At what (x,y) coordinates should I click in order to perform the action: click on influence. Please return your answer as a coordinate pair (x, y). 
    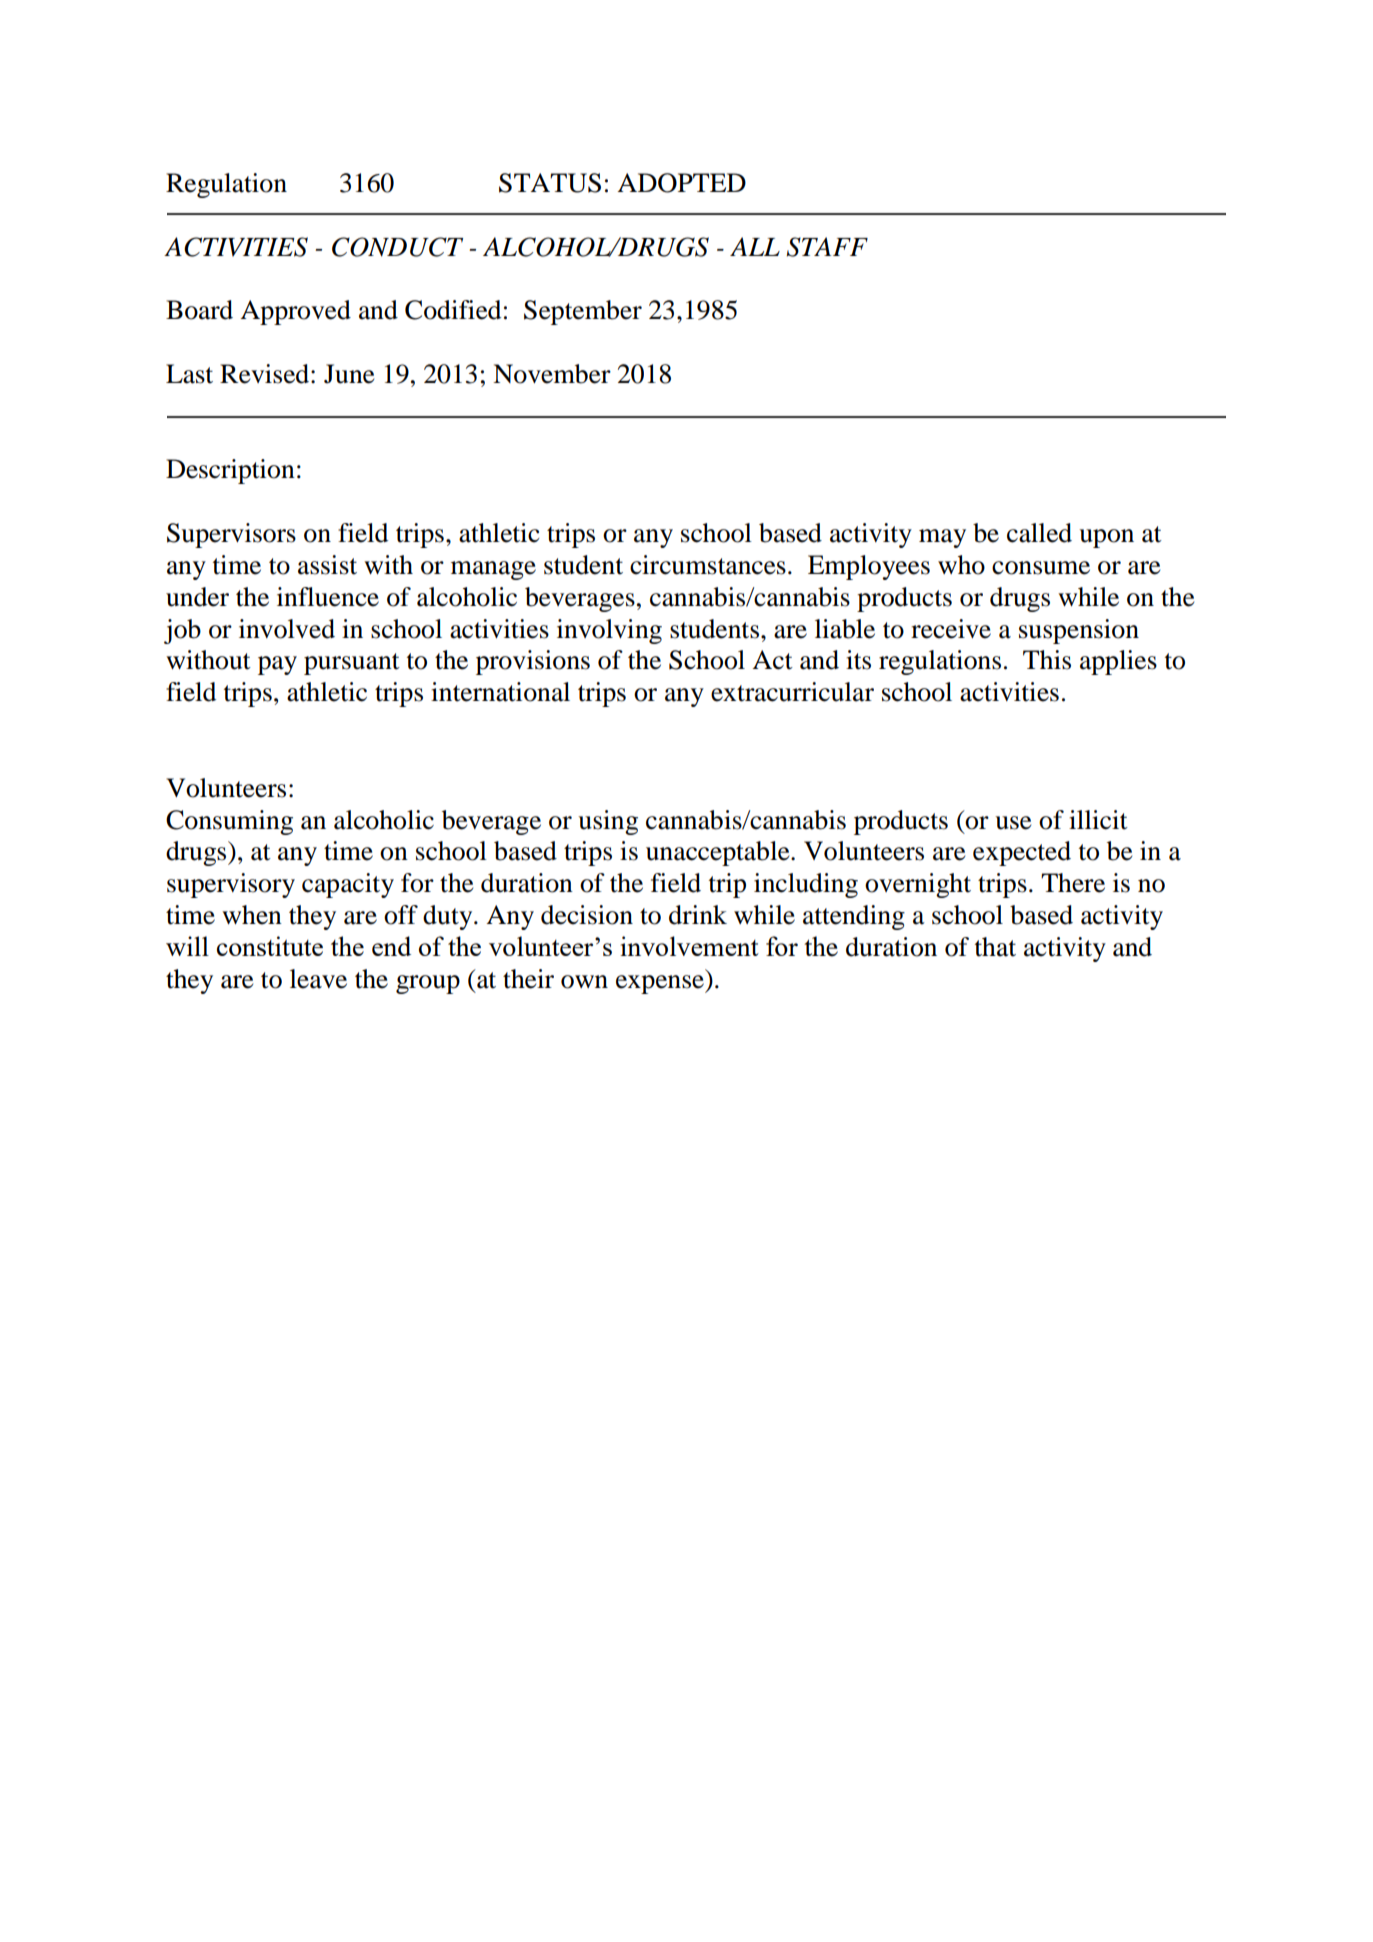
    Looking at the image, I should click on (328, 597).
